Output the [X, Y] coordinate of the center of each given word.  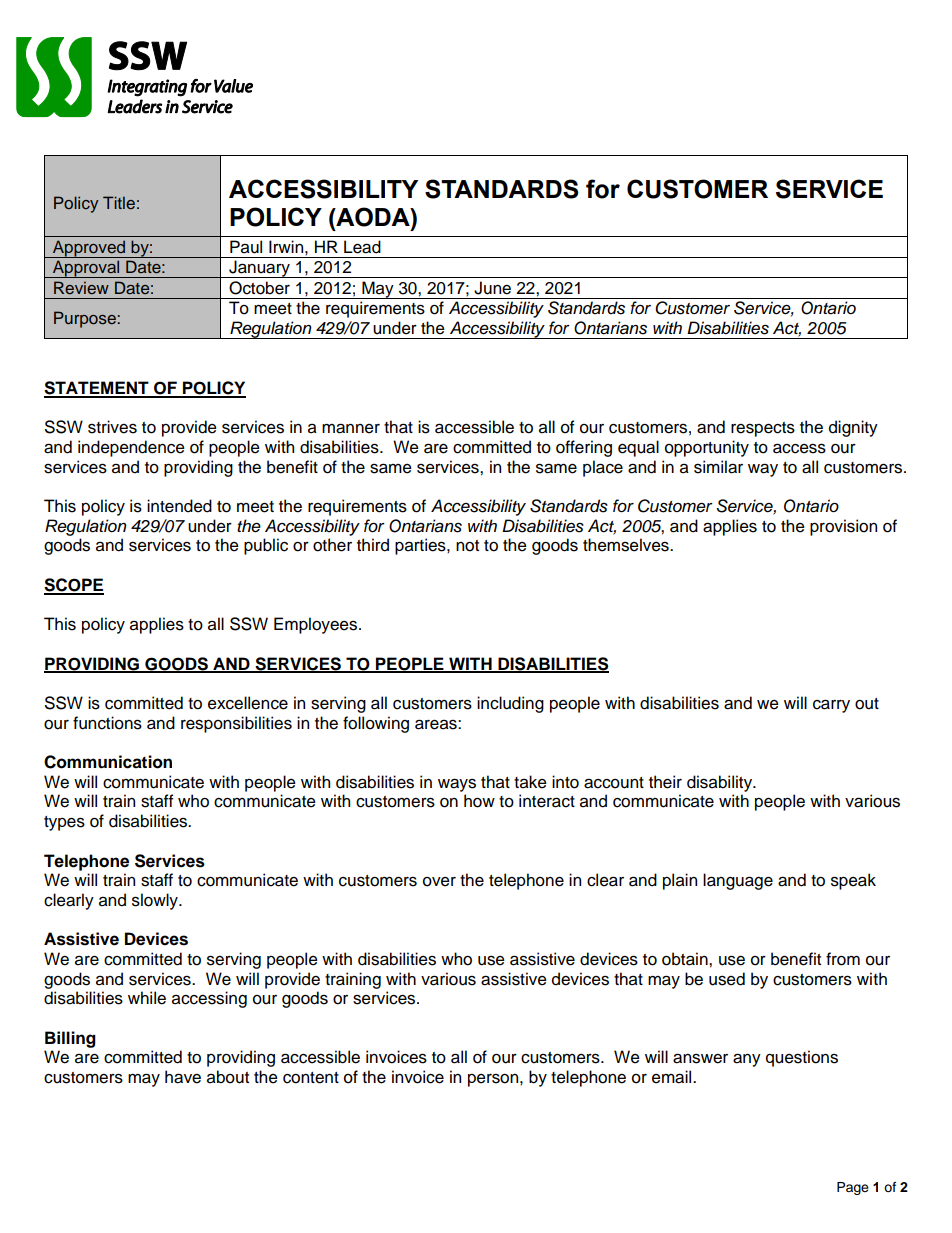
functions [107, 723]
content [311, 1078]
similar [718, 467]
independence [131, 448]
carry [831, 706]
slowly [156, 901]
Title [119, 202]
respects [763, 429]
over [439, 882]
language [738, 881]
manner [351, 428]
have [183, 1077]
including [510, 704]
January [259, 269]
